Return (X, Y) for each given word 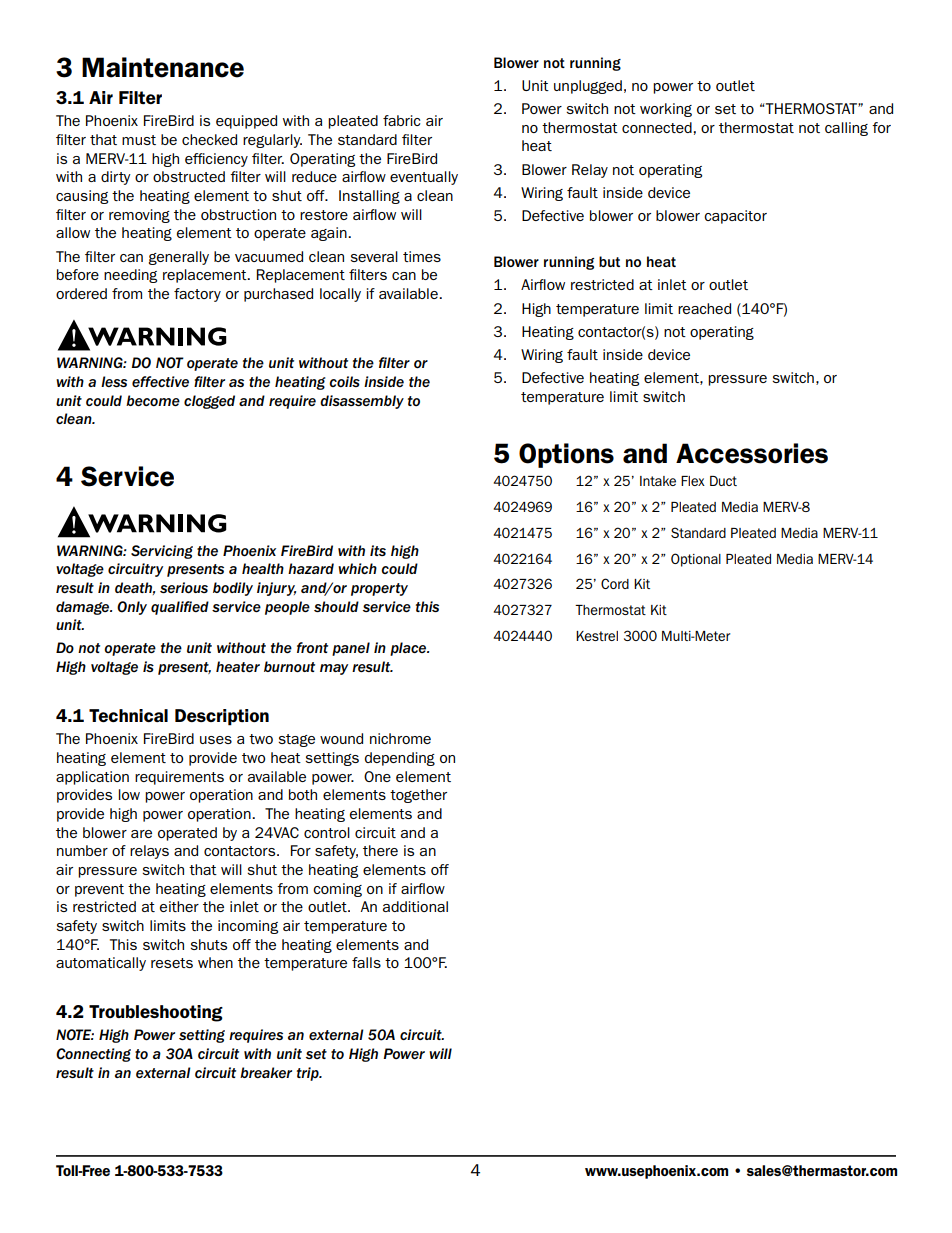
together (418, 796)
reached (704, 308)
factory (197, 295)
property (379, 589)
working (666, 110)
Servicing (162, 552)
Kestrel (597, 636)
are (141, 834)
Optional (696, 560)
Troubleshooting (156, 1013)
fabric (401, 120)
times (422, 256)
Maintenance (163, 67)
